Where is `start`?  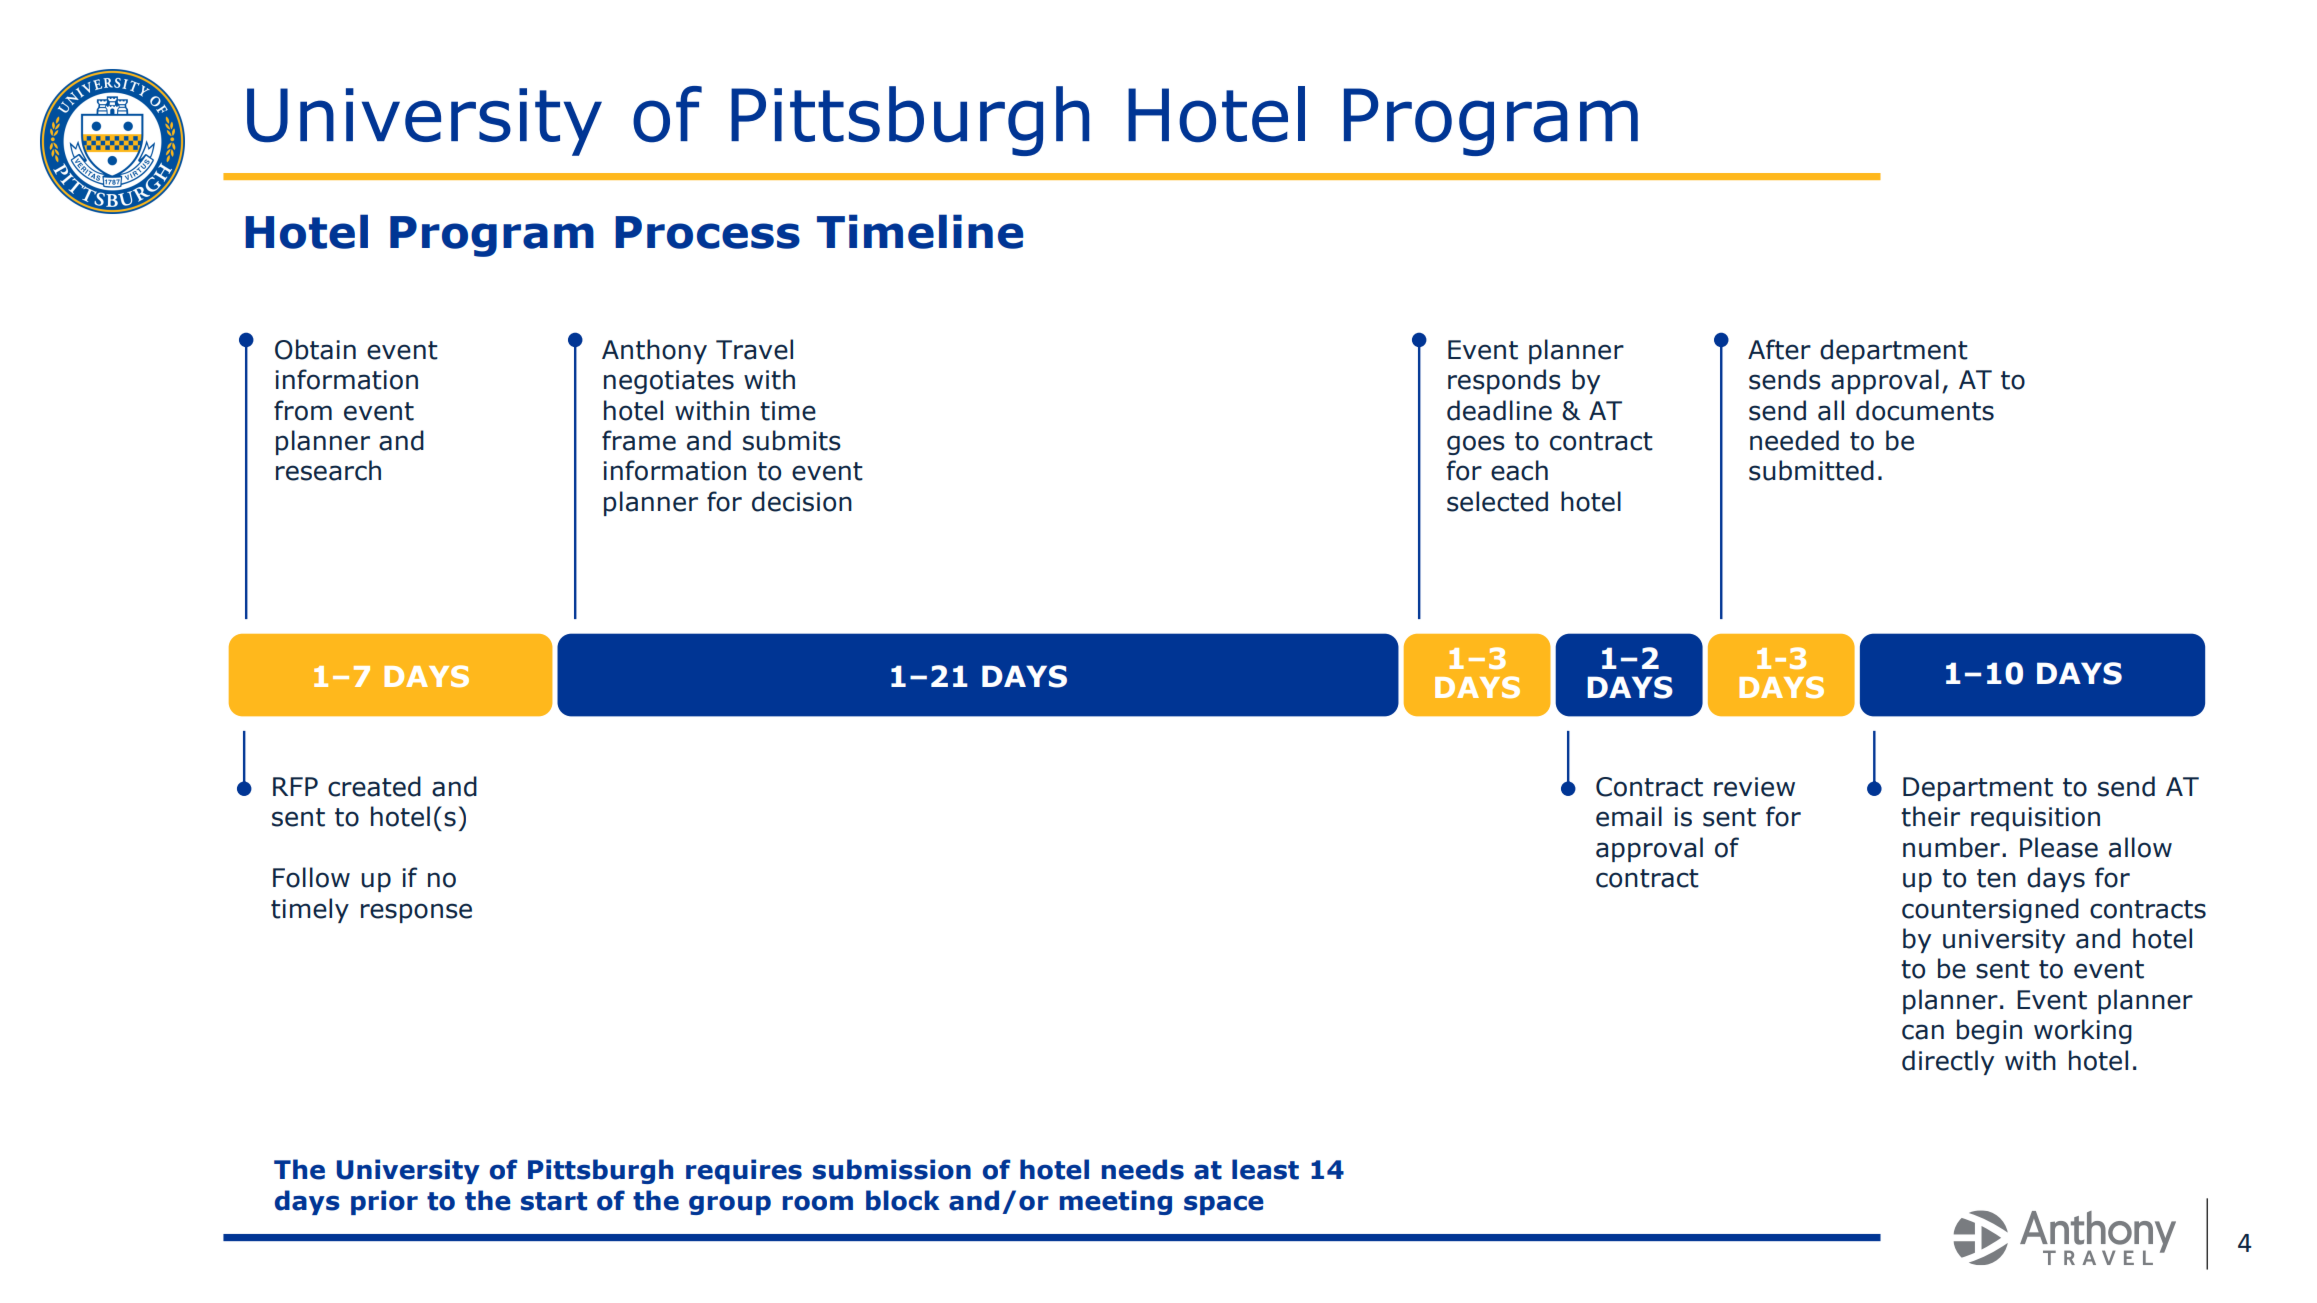 start is located at coordinates (554, 1201).
